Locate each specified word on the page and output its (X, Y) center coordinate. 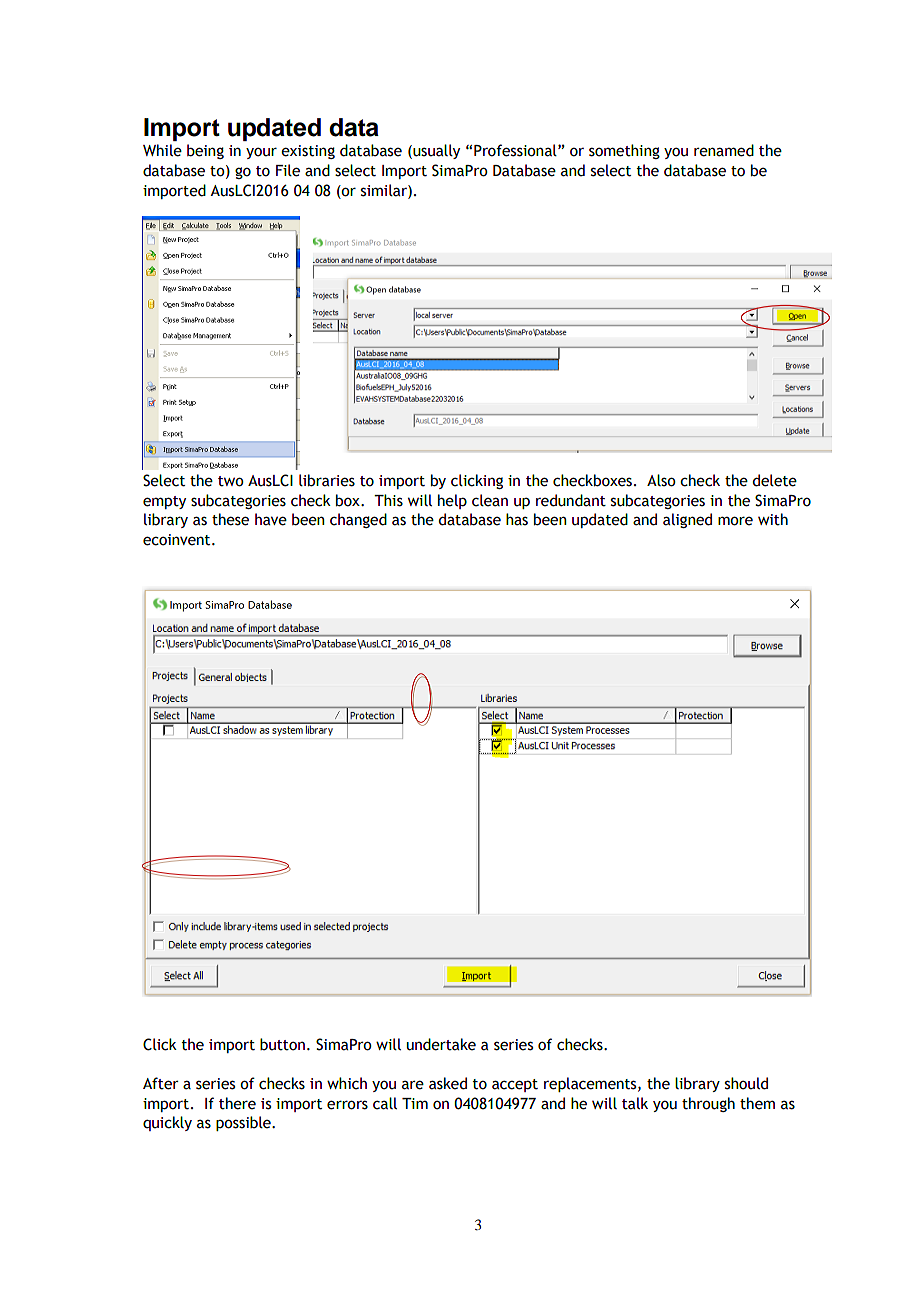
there (237, 1103)
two (231, 481)
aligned (687, 520)
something (624, 151)
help (452, 501)
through (708, 1104)
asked (448, 1083)
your (261, 153)
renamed (724, 150)
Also (661, 480)
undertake (441, 1044)
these (230, 519)
